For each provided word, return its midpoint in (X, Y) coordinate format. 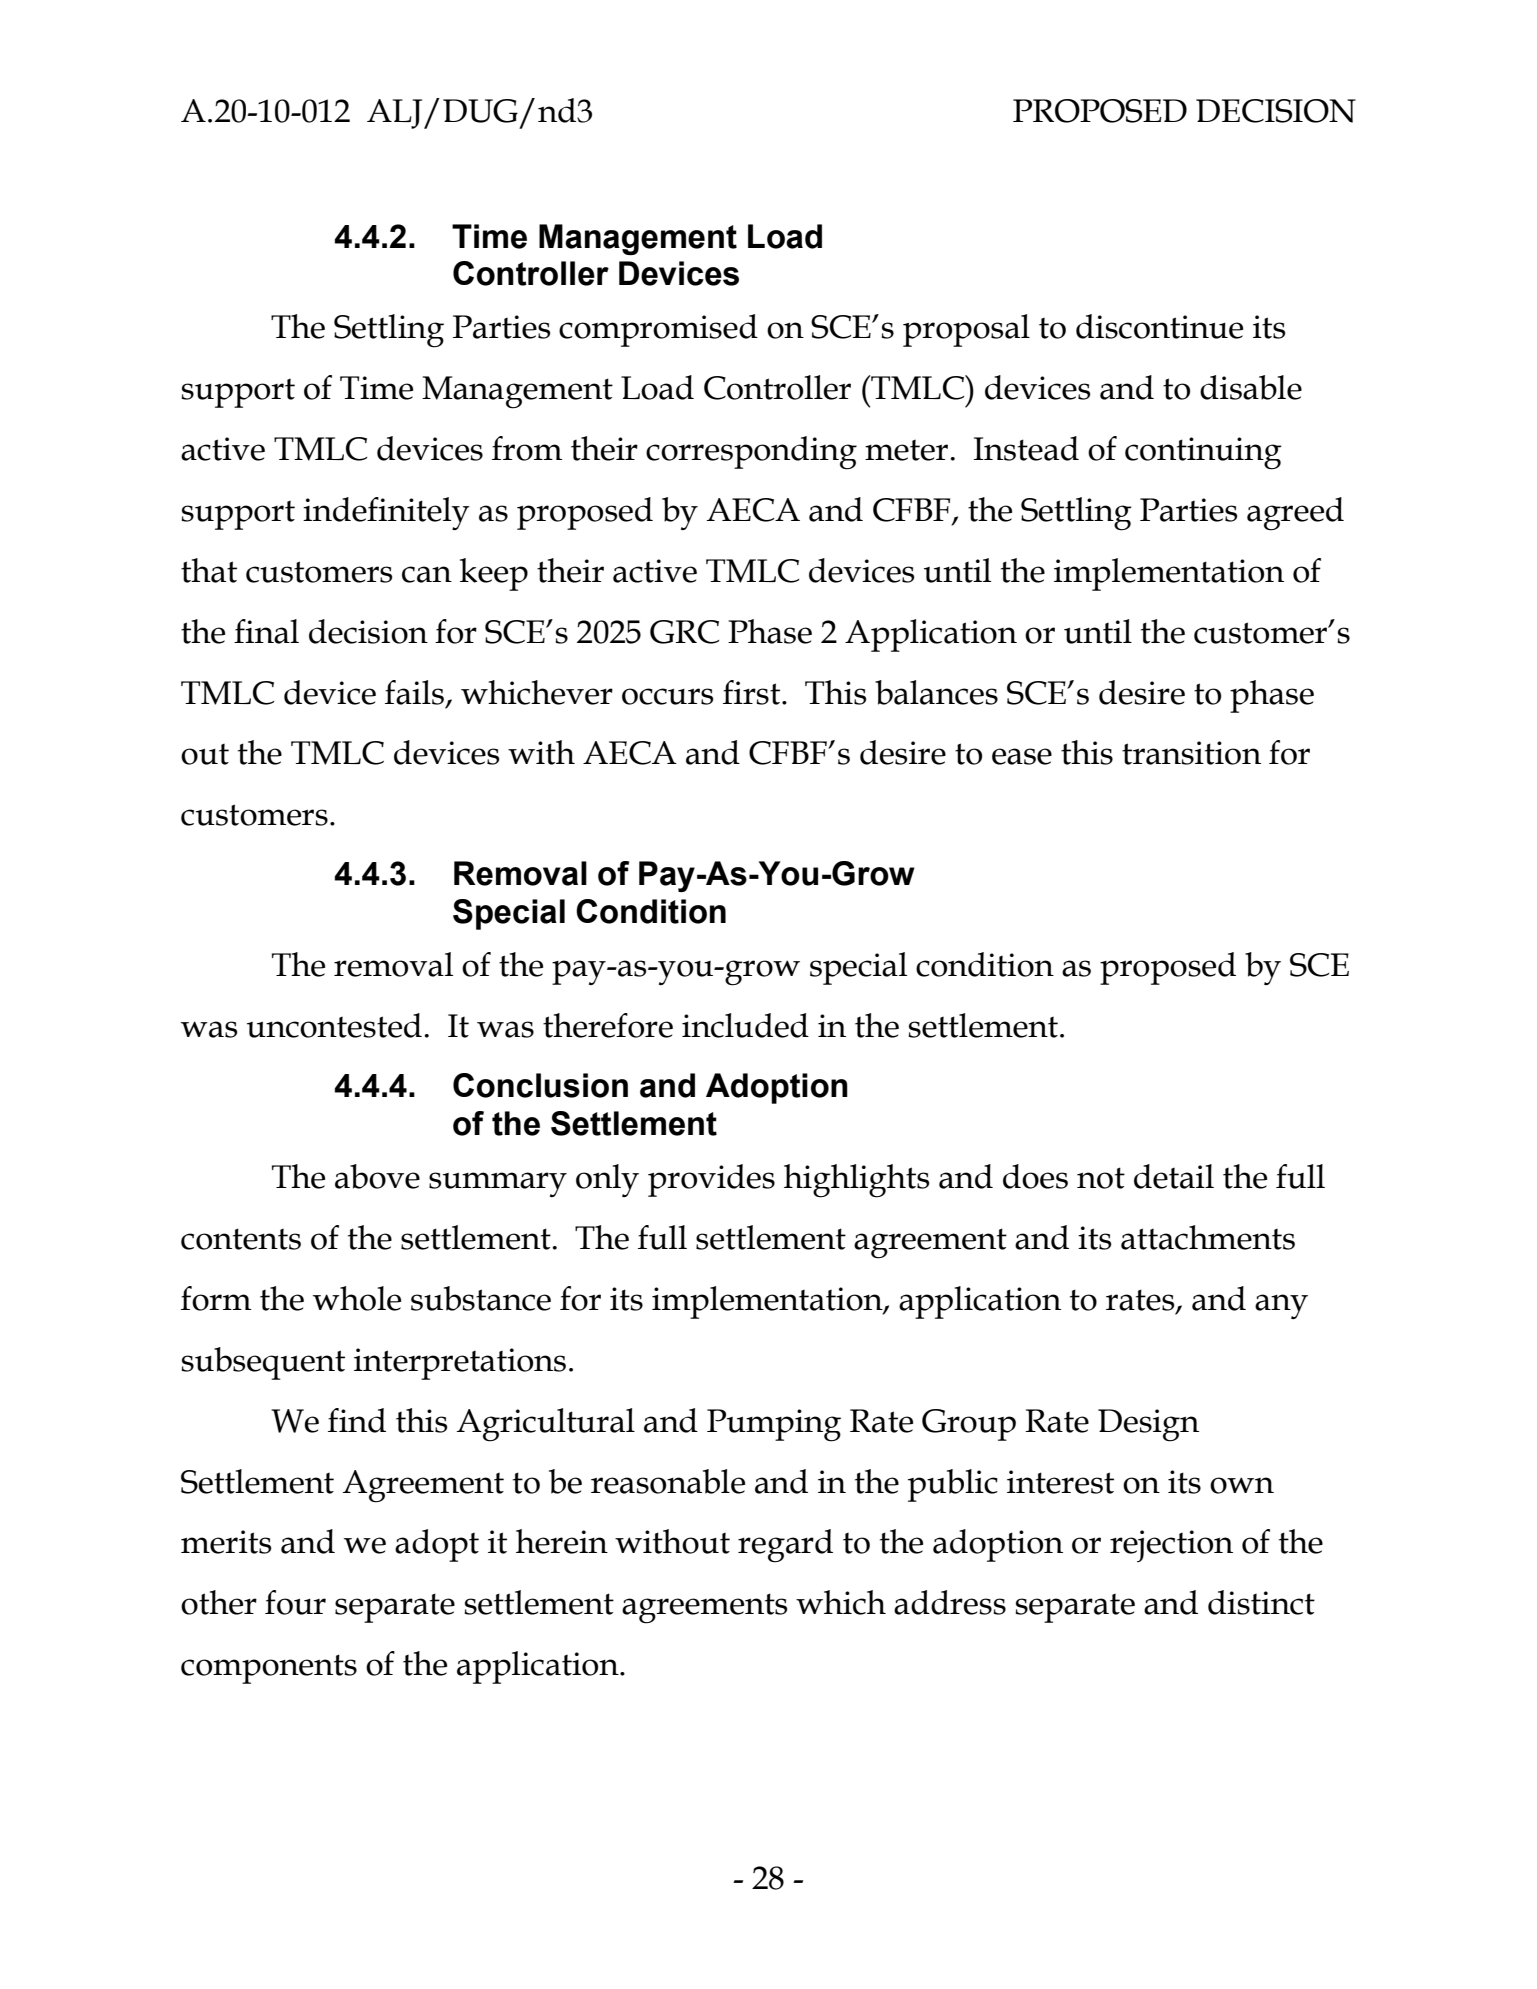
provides (711, 1180)
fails (414, 692)
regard (785, 1546)
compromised (658, 330)
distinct (1261, 1602)
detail (1174, 1176)
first (753, 692)
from (527, 448)
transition (1191, 753)
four (295, 1602)
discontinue (1159, 326)
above (377, 1176)
